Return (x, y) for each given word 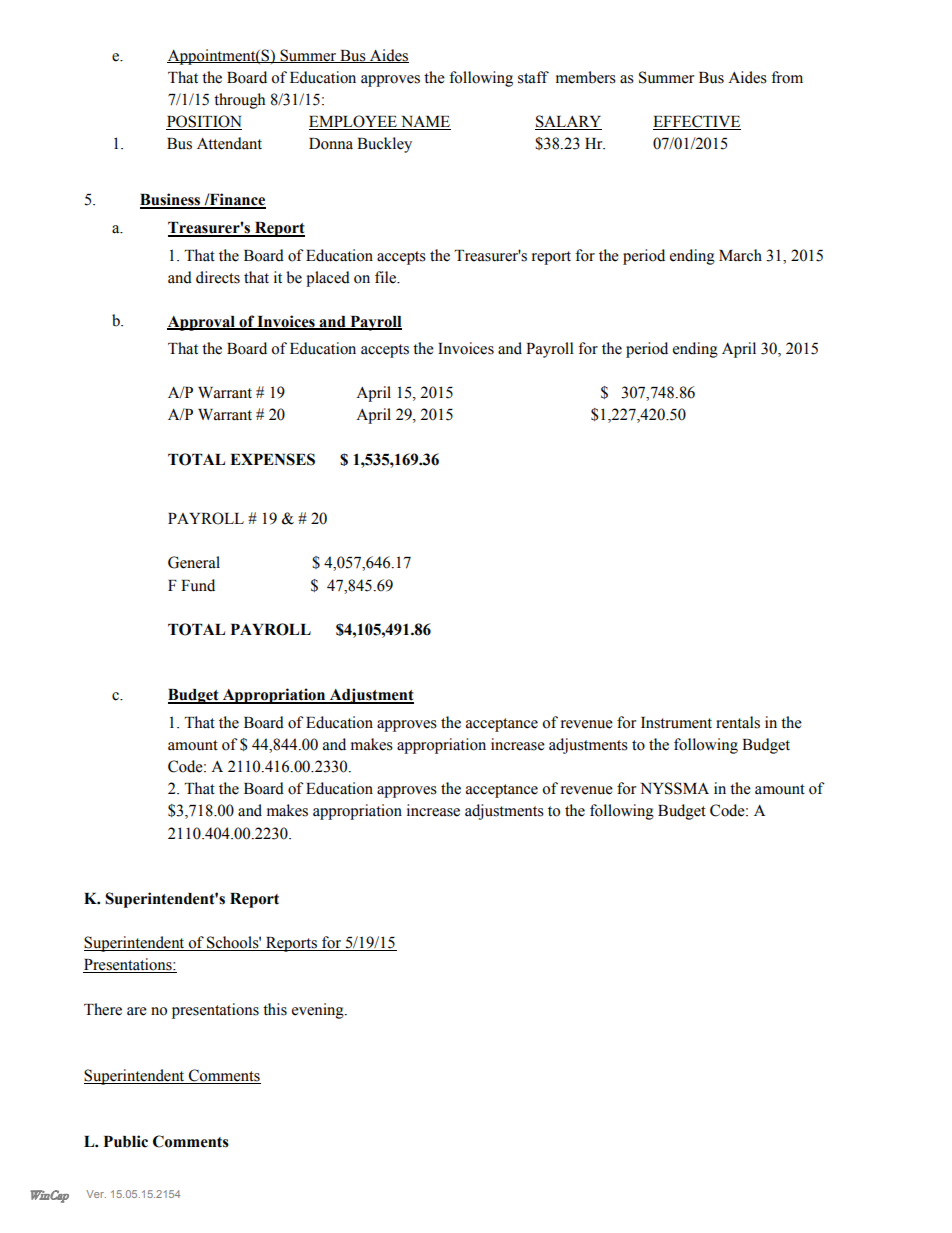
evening (319, 1011)
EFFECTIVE (697, 122)
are (137, 1011)
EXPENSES (272, 459)
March (740, 255)
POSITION (204, 122)
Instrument (676, 723)
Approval (202, 323)
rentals (738, 722)
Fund (198, 585)
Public (126, 1141)
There (103, 1009)
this (275, 1009)
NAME (425, 123)
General (194, 562)
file (387, 277)
